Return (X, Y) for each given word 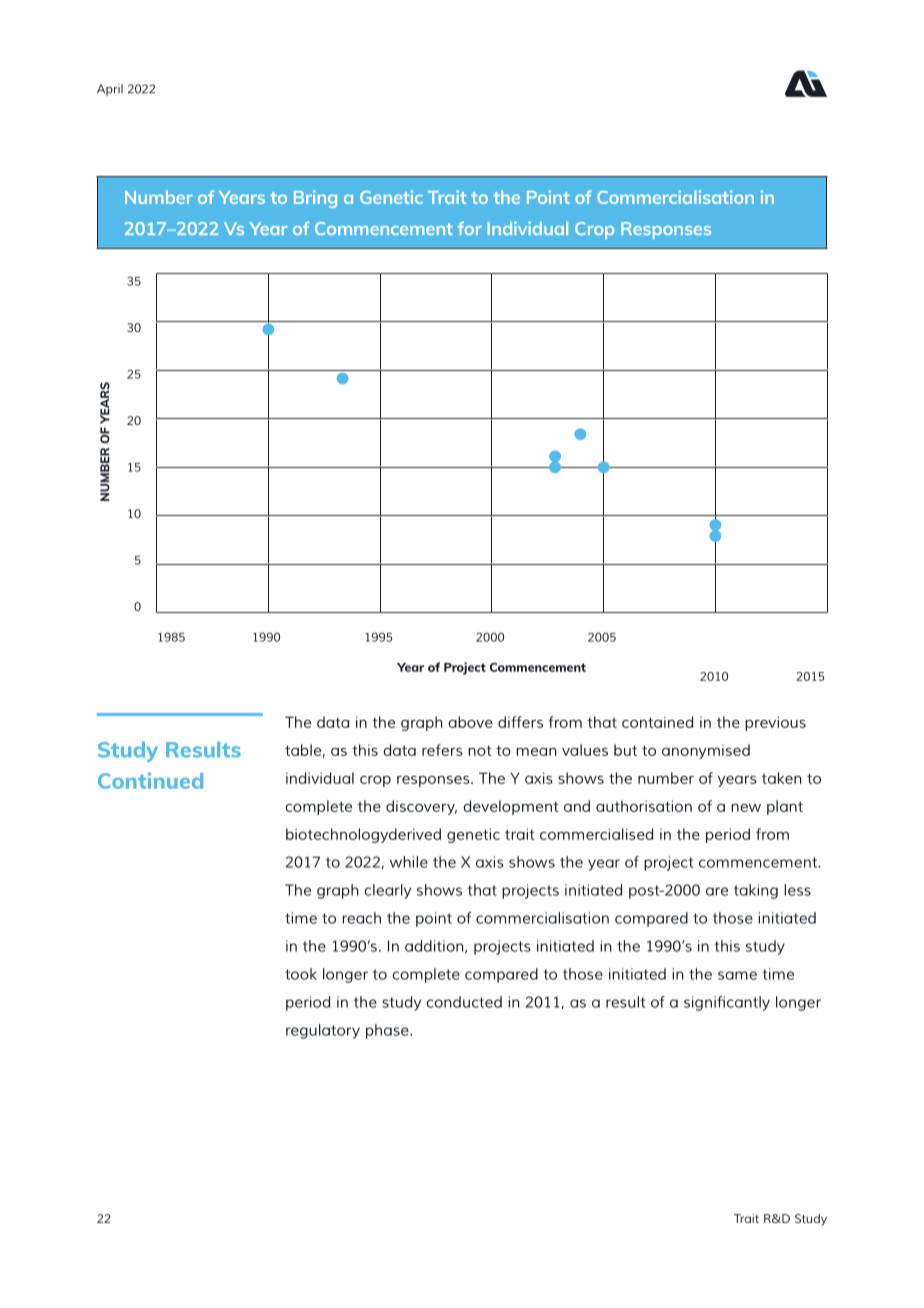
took (301, 974)
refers (442, 750)
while (409, 862)
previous (775, 723)
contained (657, 722)
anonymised (706, 751)
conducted (464, 1002)
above (470, 722)
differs (520, 722)
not (480, 751)
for (470, 228)
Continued (150, 781)
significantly (727, 1003)
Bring (315, 199)
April (110, 90)
